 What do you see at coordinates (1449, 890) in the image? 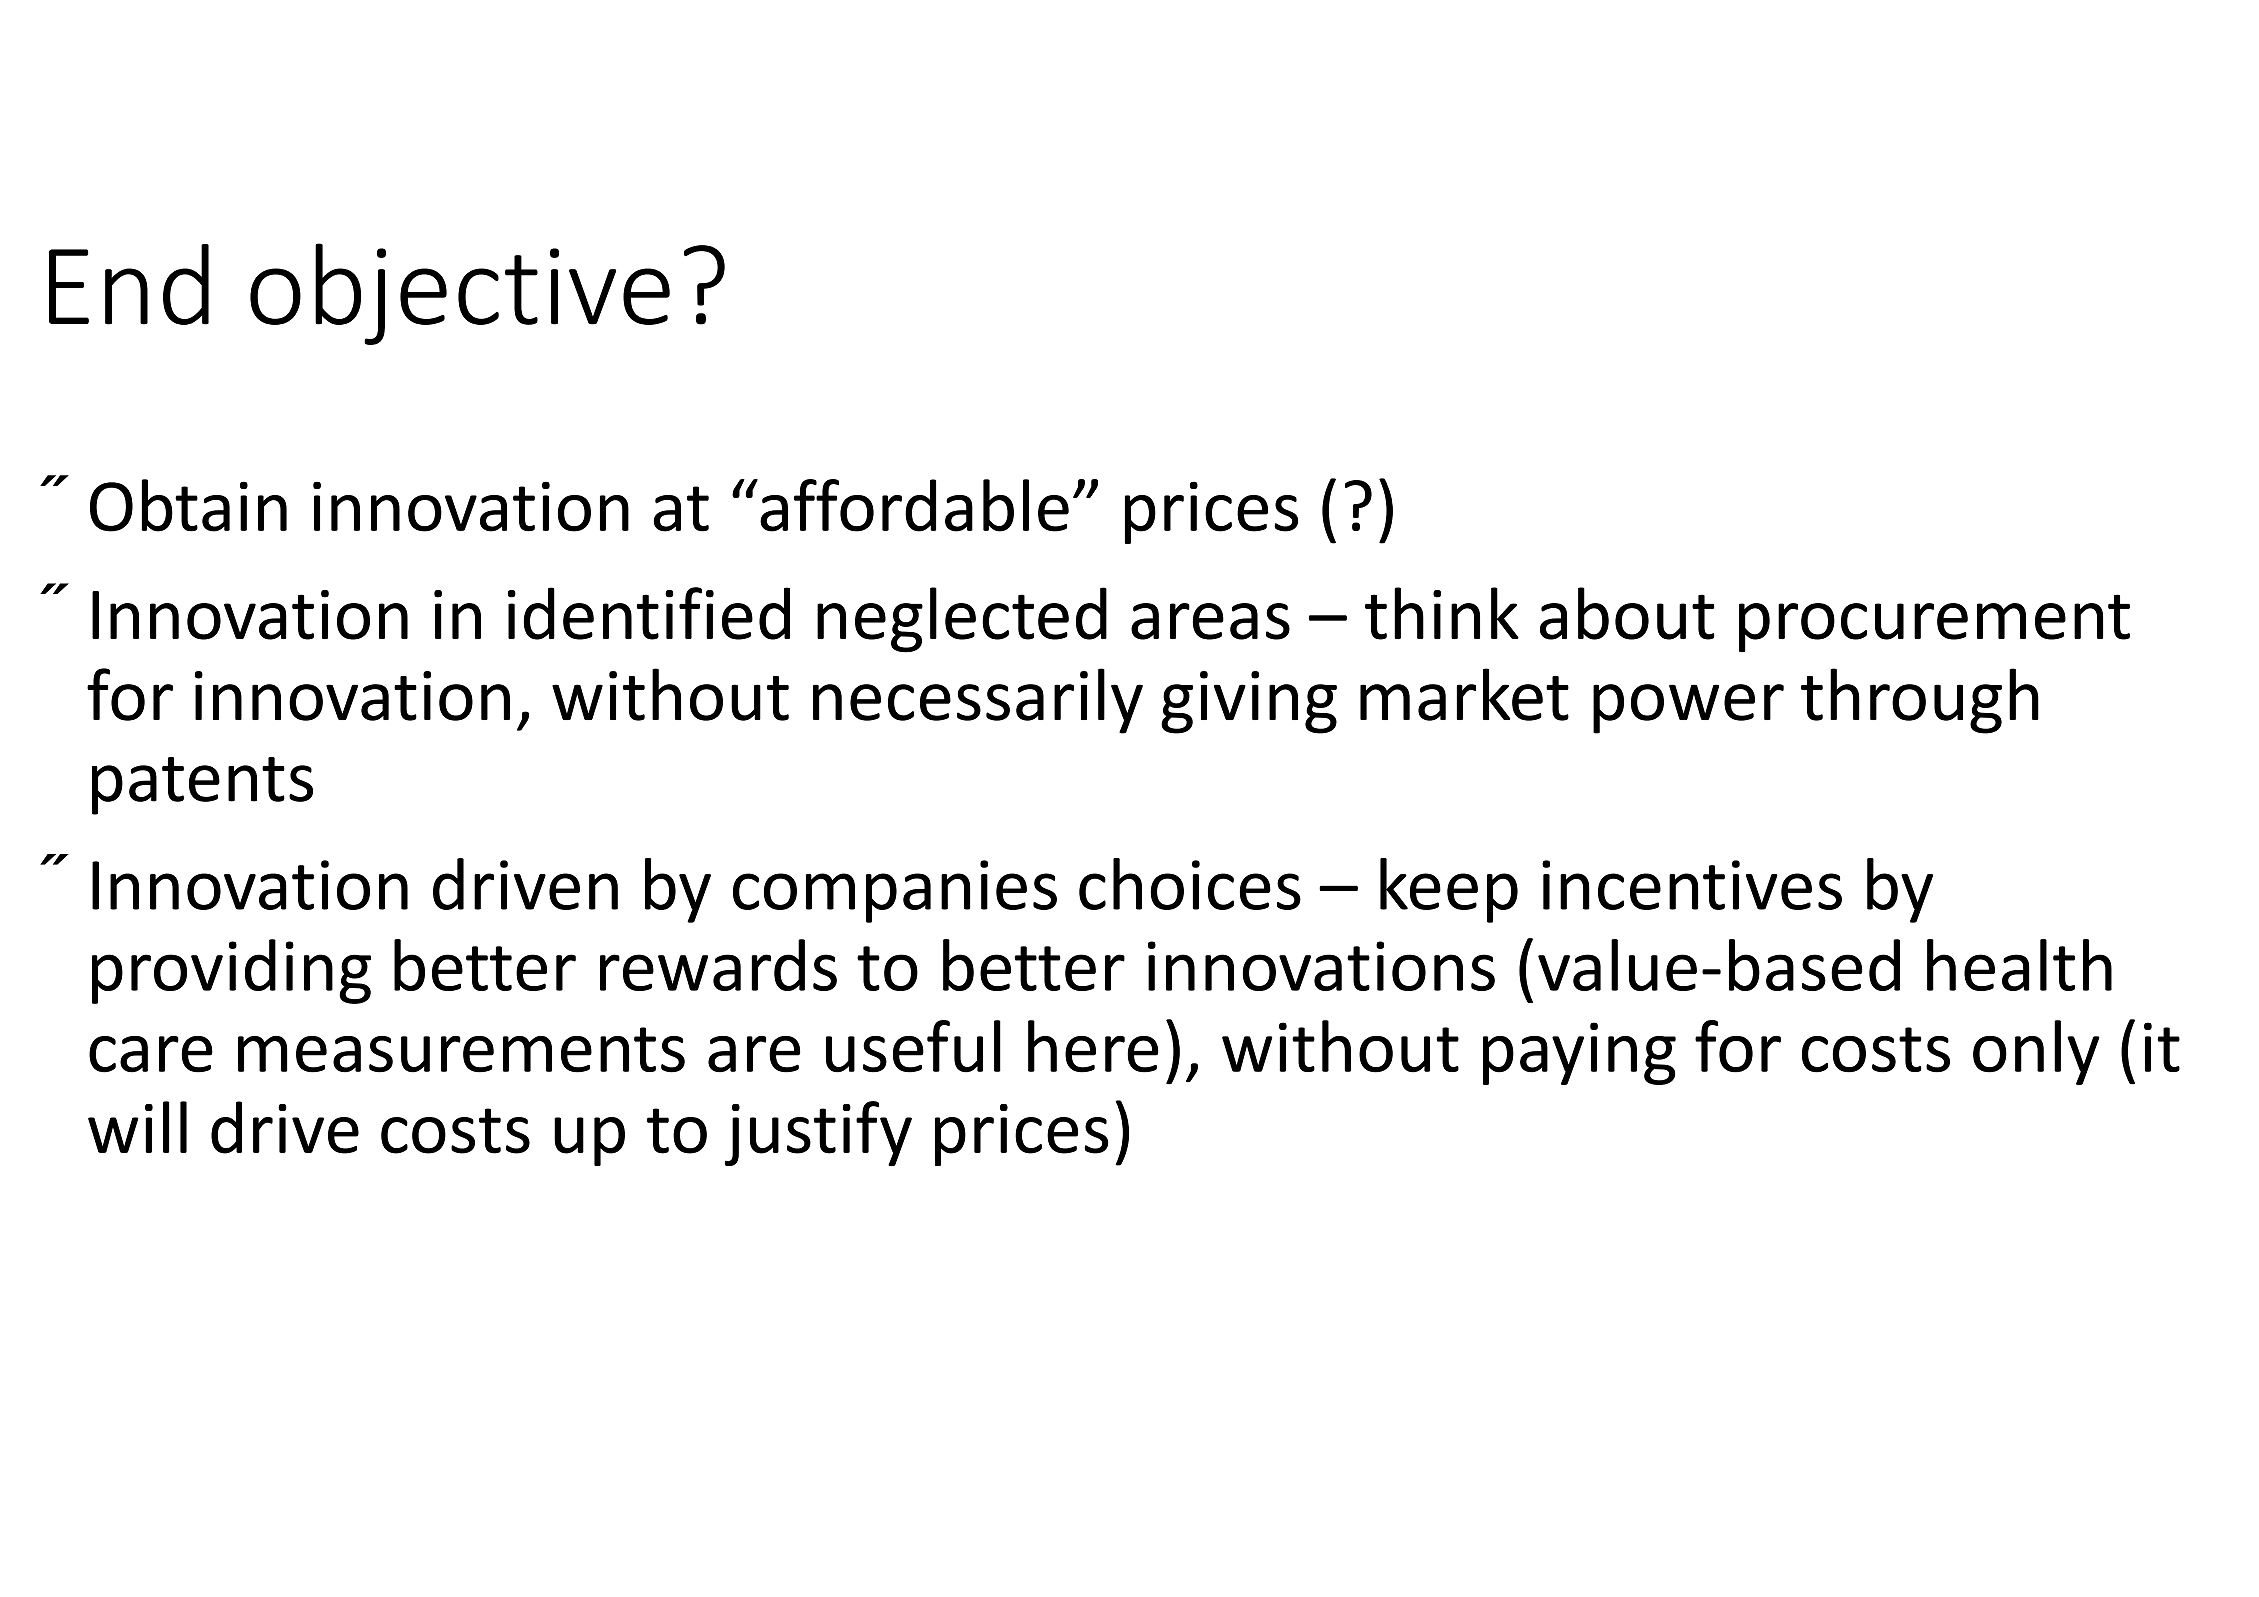
I see `keep` at bounding box center [1449, 890].
